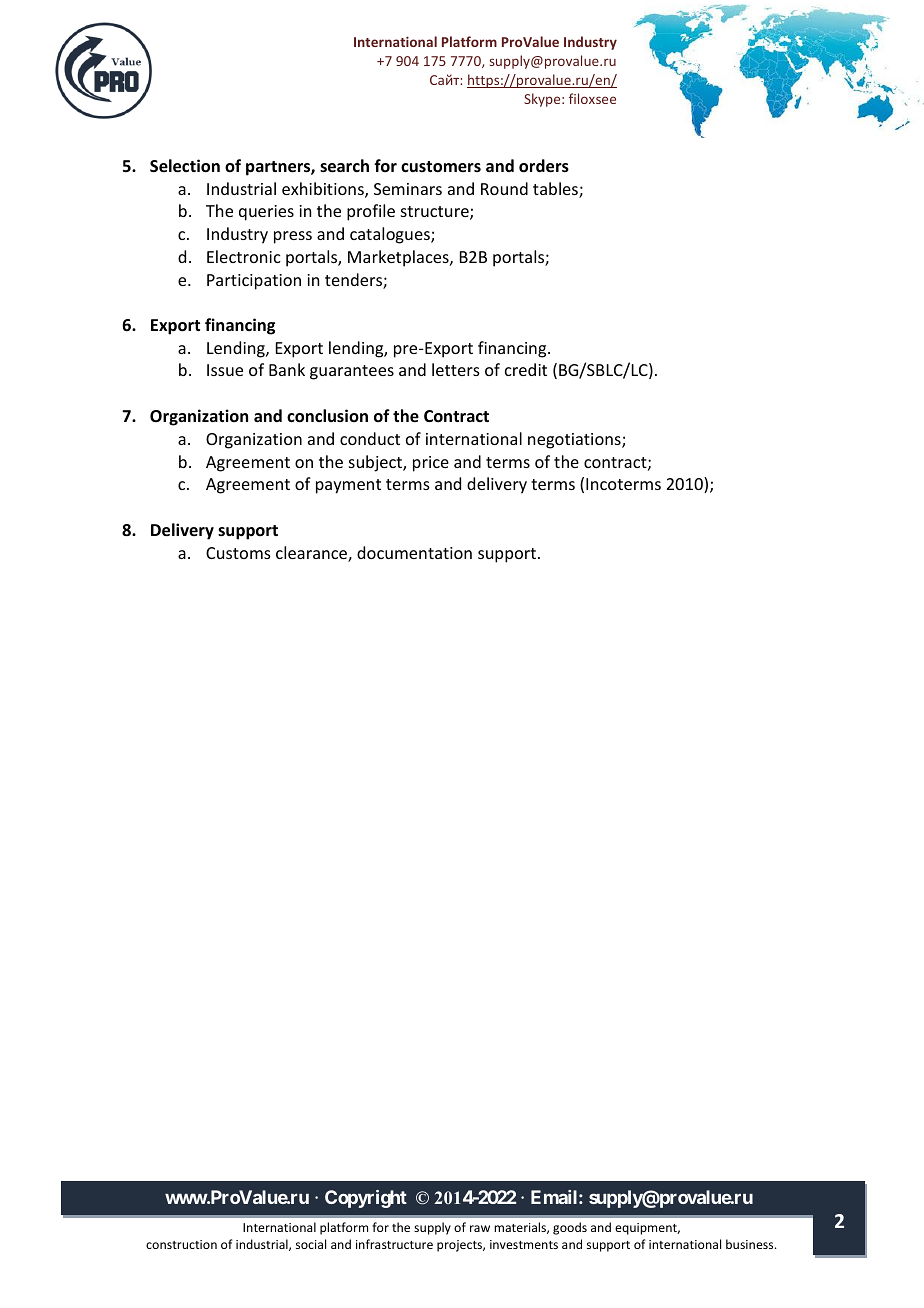  I want to click on queries, so click(266, 213).
